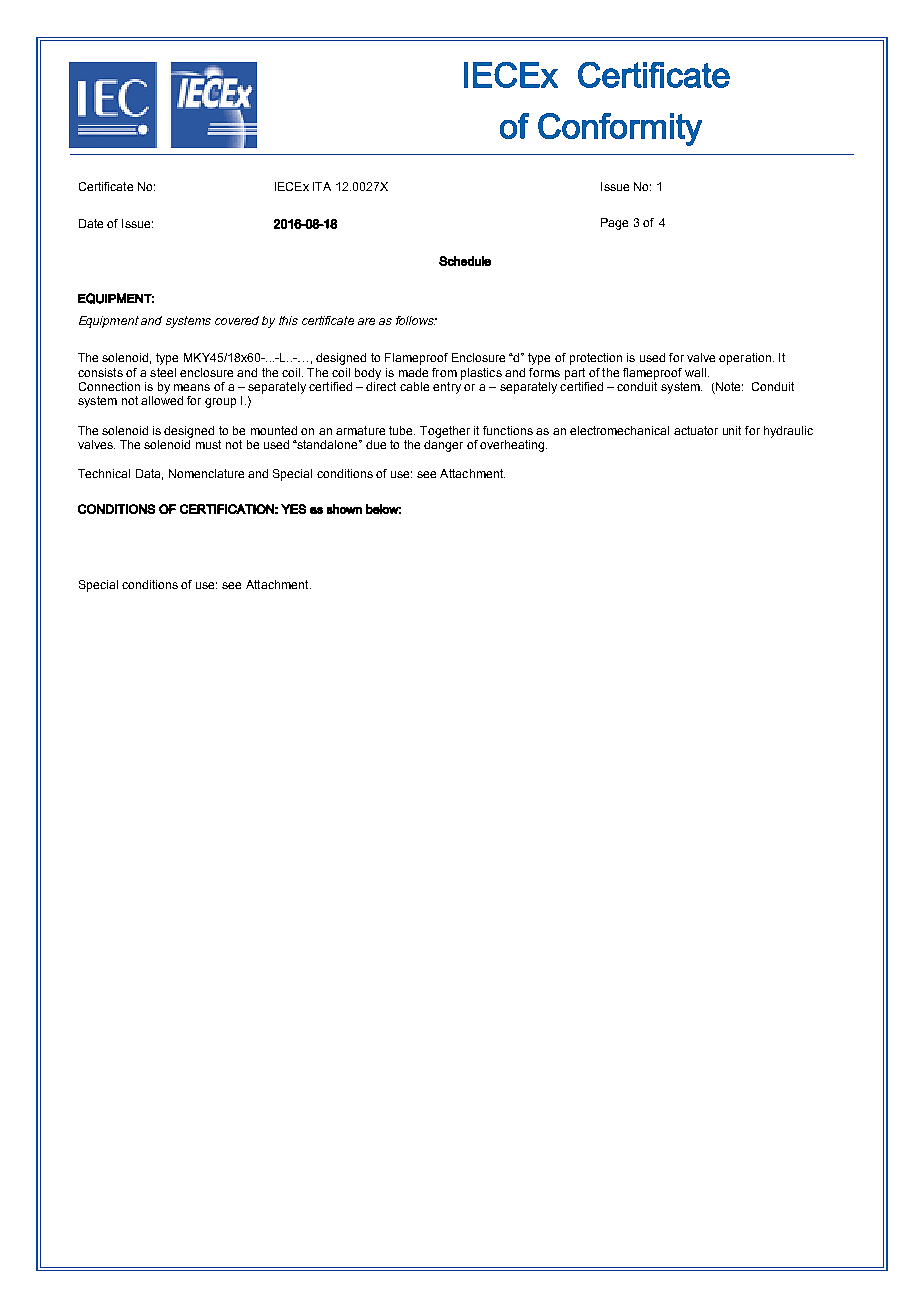  What do you see at coordinates (614, 224) in the page?
I see `Page` at bounding box center [614, 224].
